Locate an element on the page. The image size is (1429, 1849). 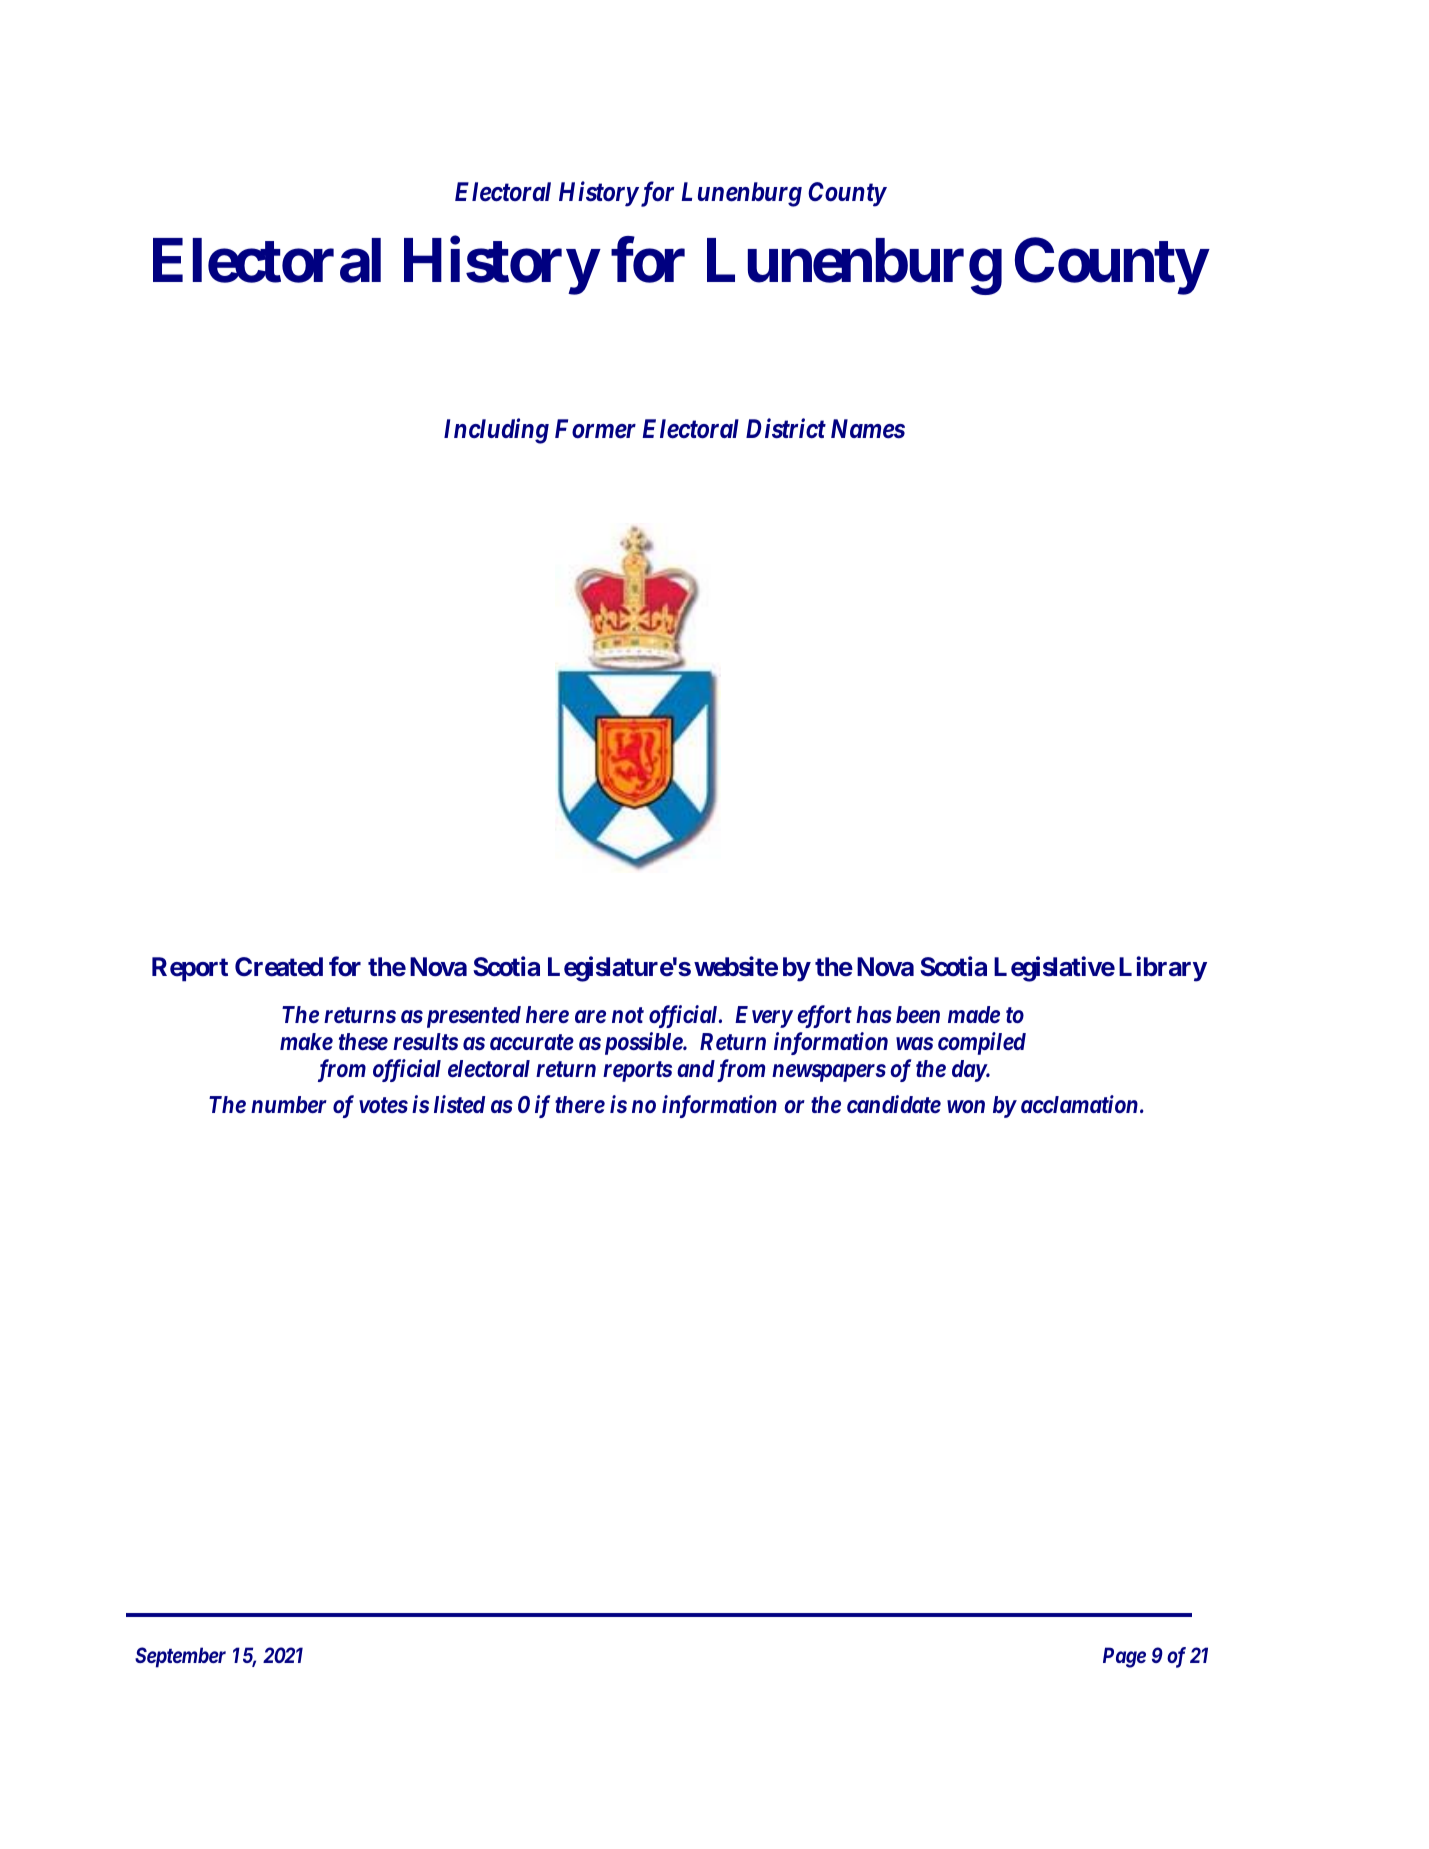
Library is located at coordinates (1163, 969).
